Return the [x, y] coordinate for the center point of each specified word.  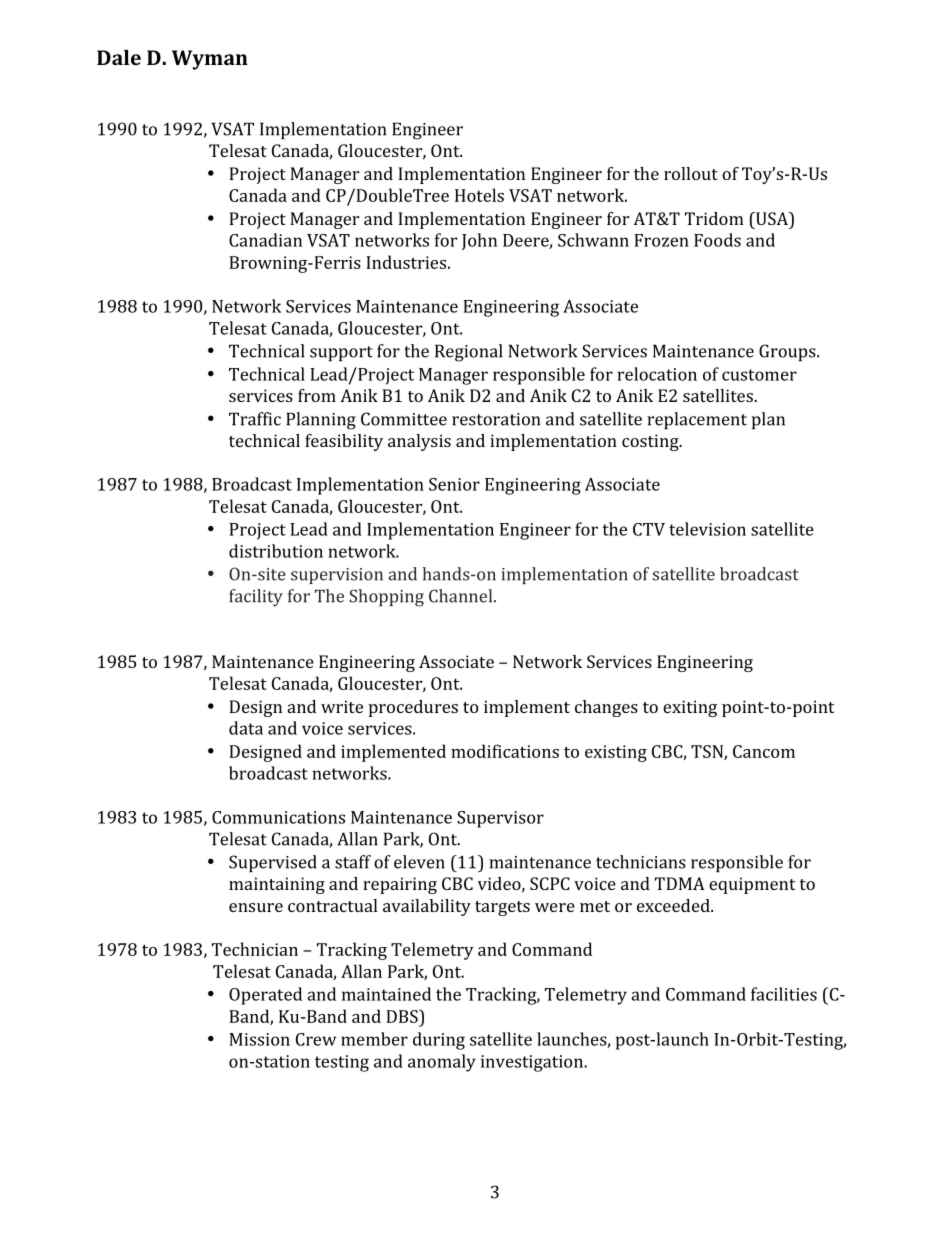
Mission [259, 1039]
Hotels [479, 195]
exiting [690, 708]
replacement [697, 420]
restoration [496, 419]
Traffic [255, 419]
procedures [413, 708]
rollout [691, 173]
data [246, 728]
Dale [119, 57]
